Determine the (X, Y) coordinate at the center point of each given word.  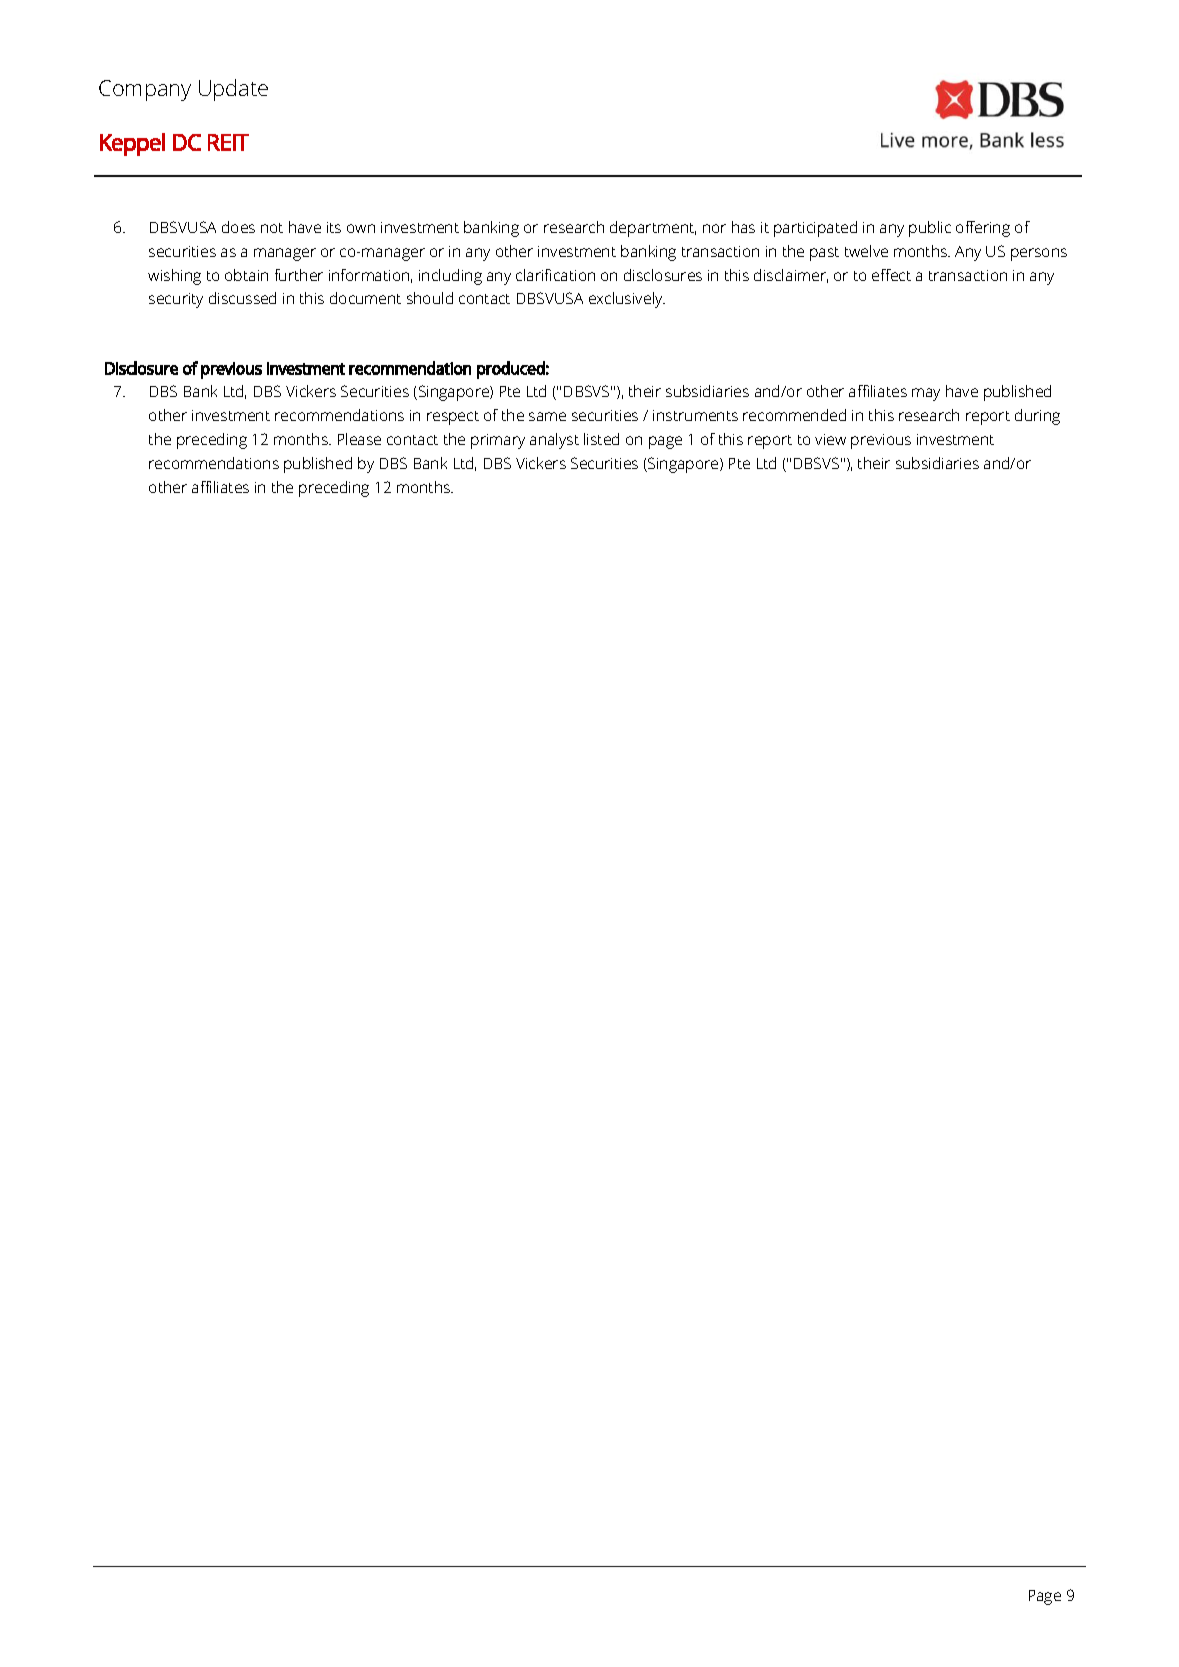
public (930, 229)
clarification (555, 275)
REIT (228, 142)
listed (601, 439)
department (653, 229)
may (926, 394)
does (238, 227)
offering (983, 229)
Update (233, 90)
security (176, 300)
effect (891, 275)
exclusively (627, 300)
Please (359, 439)
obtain (246, 275)
